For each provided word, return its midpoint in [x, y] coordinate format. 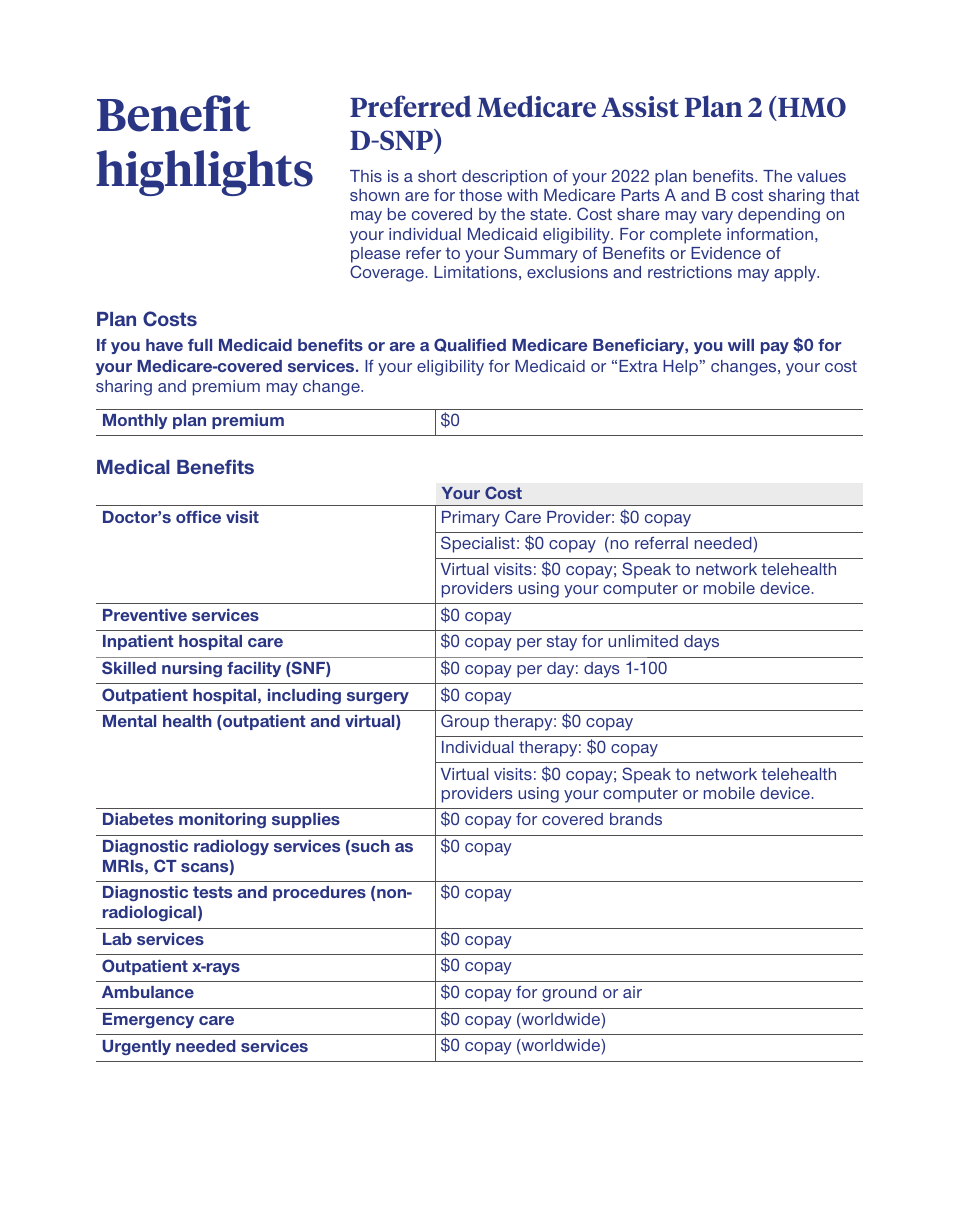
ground [569, 994]
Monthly [135, 421]
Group [465, 722]
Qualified [470, 345]
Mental [129, 721]
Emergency [148, 1020]
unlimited [643, 641]
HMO [811, 106]
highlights [204, 173]
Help [681, 368]
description [504, 178]
